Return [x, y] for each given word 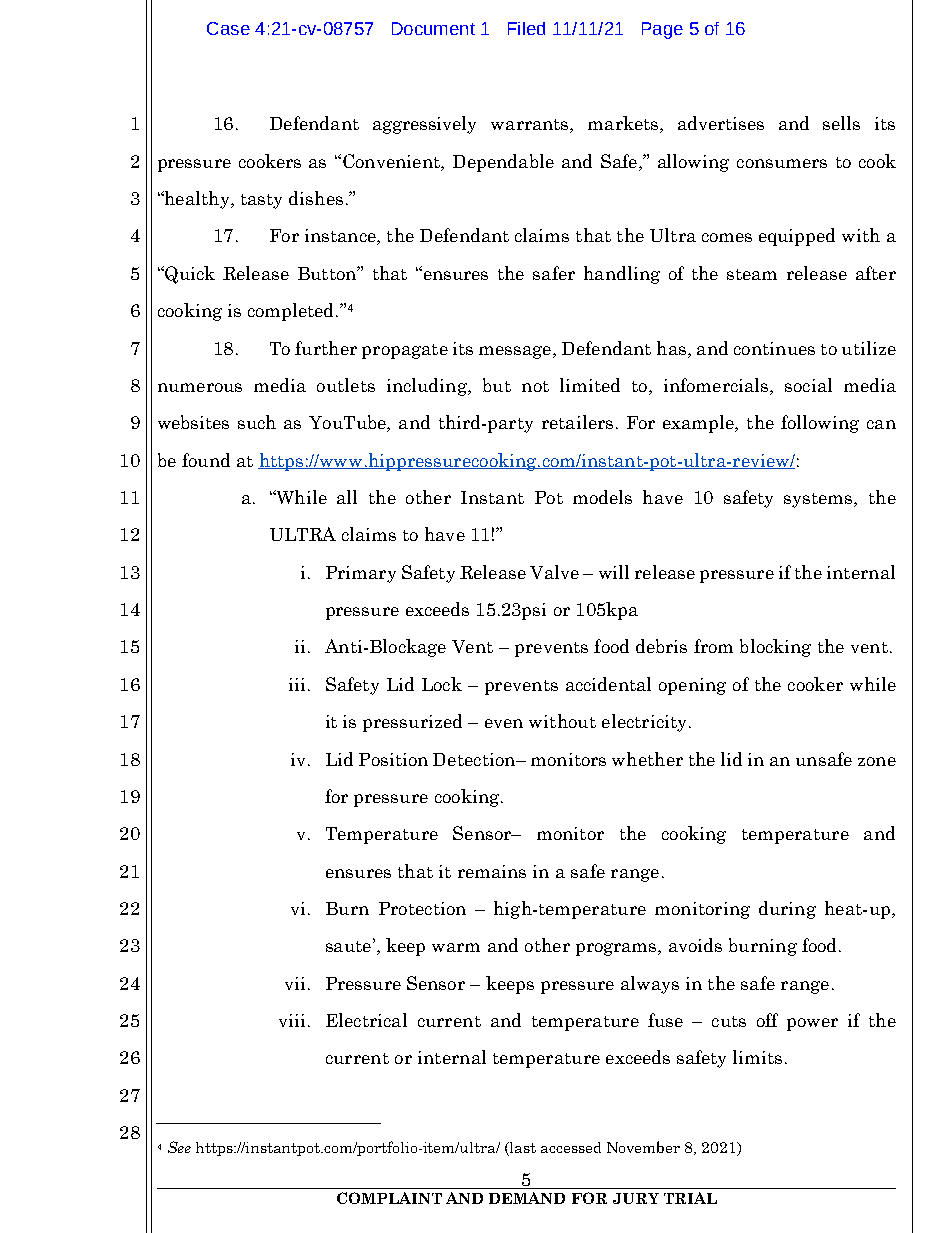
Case [228, 28]
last [522, 1149]
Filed [526, 28]
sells [841, 123]
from [713, 646]
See [179, 1147]
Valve [554, 572]
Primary [361, 574]
